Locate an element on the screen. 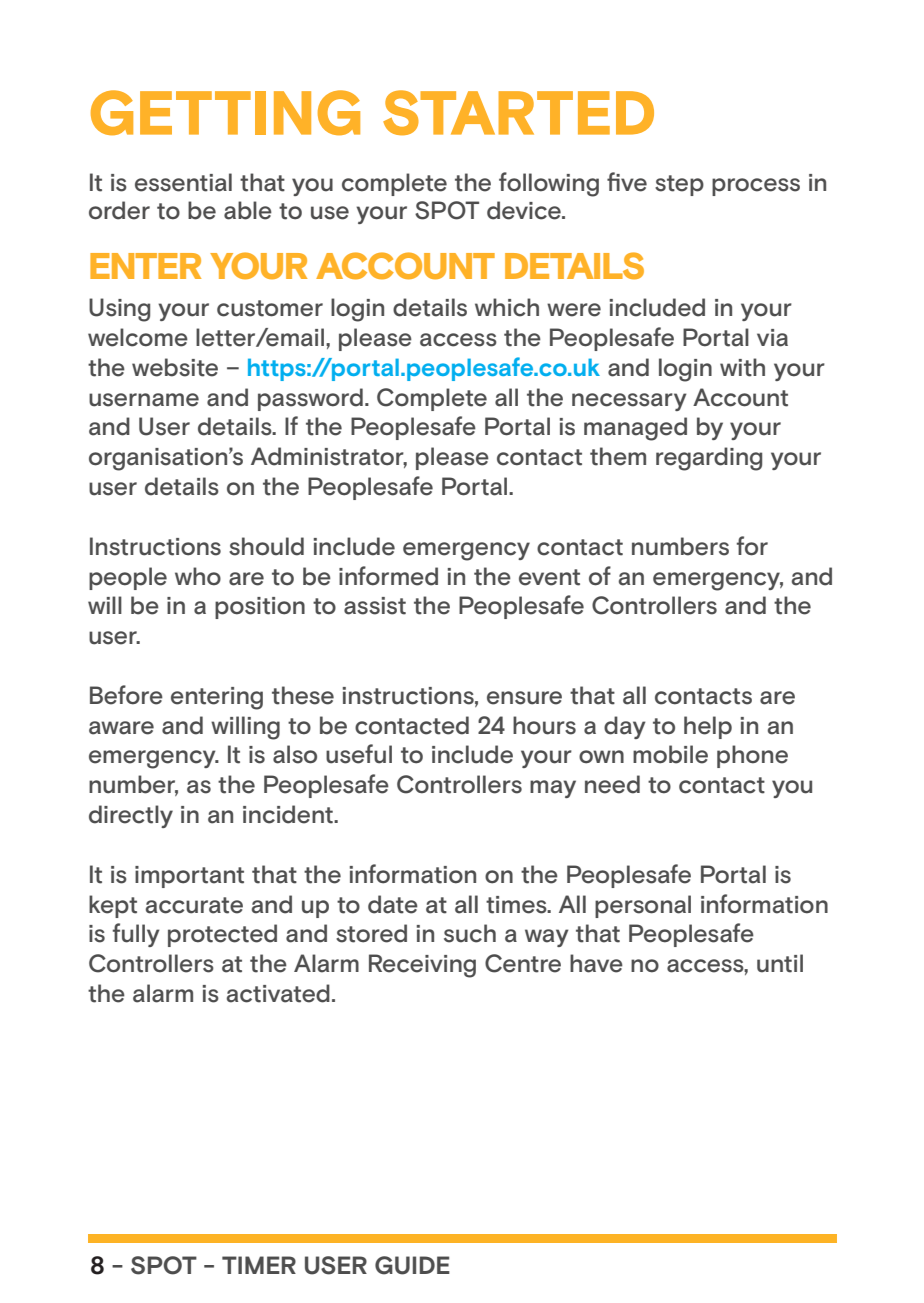 Image resolution: width=924 pixels, height=1303 pixels. TIMER is located at coordinates (259, 1265).
